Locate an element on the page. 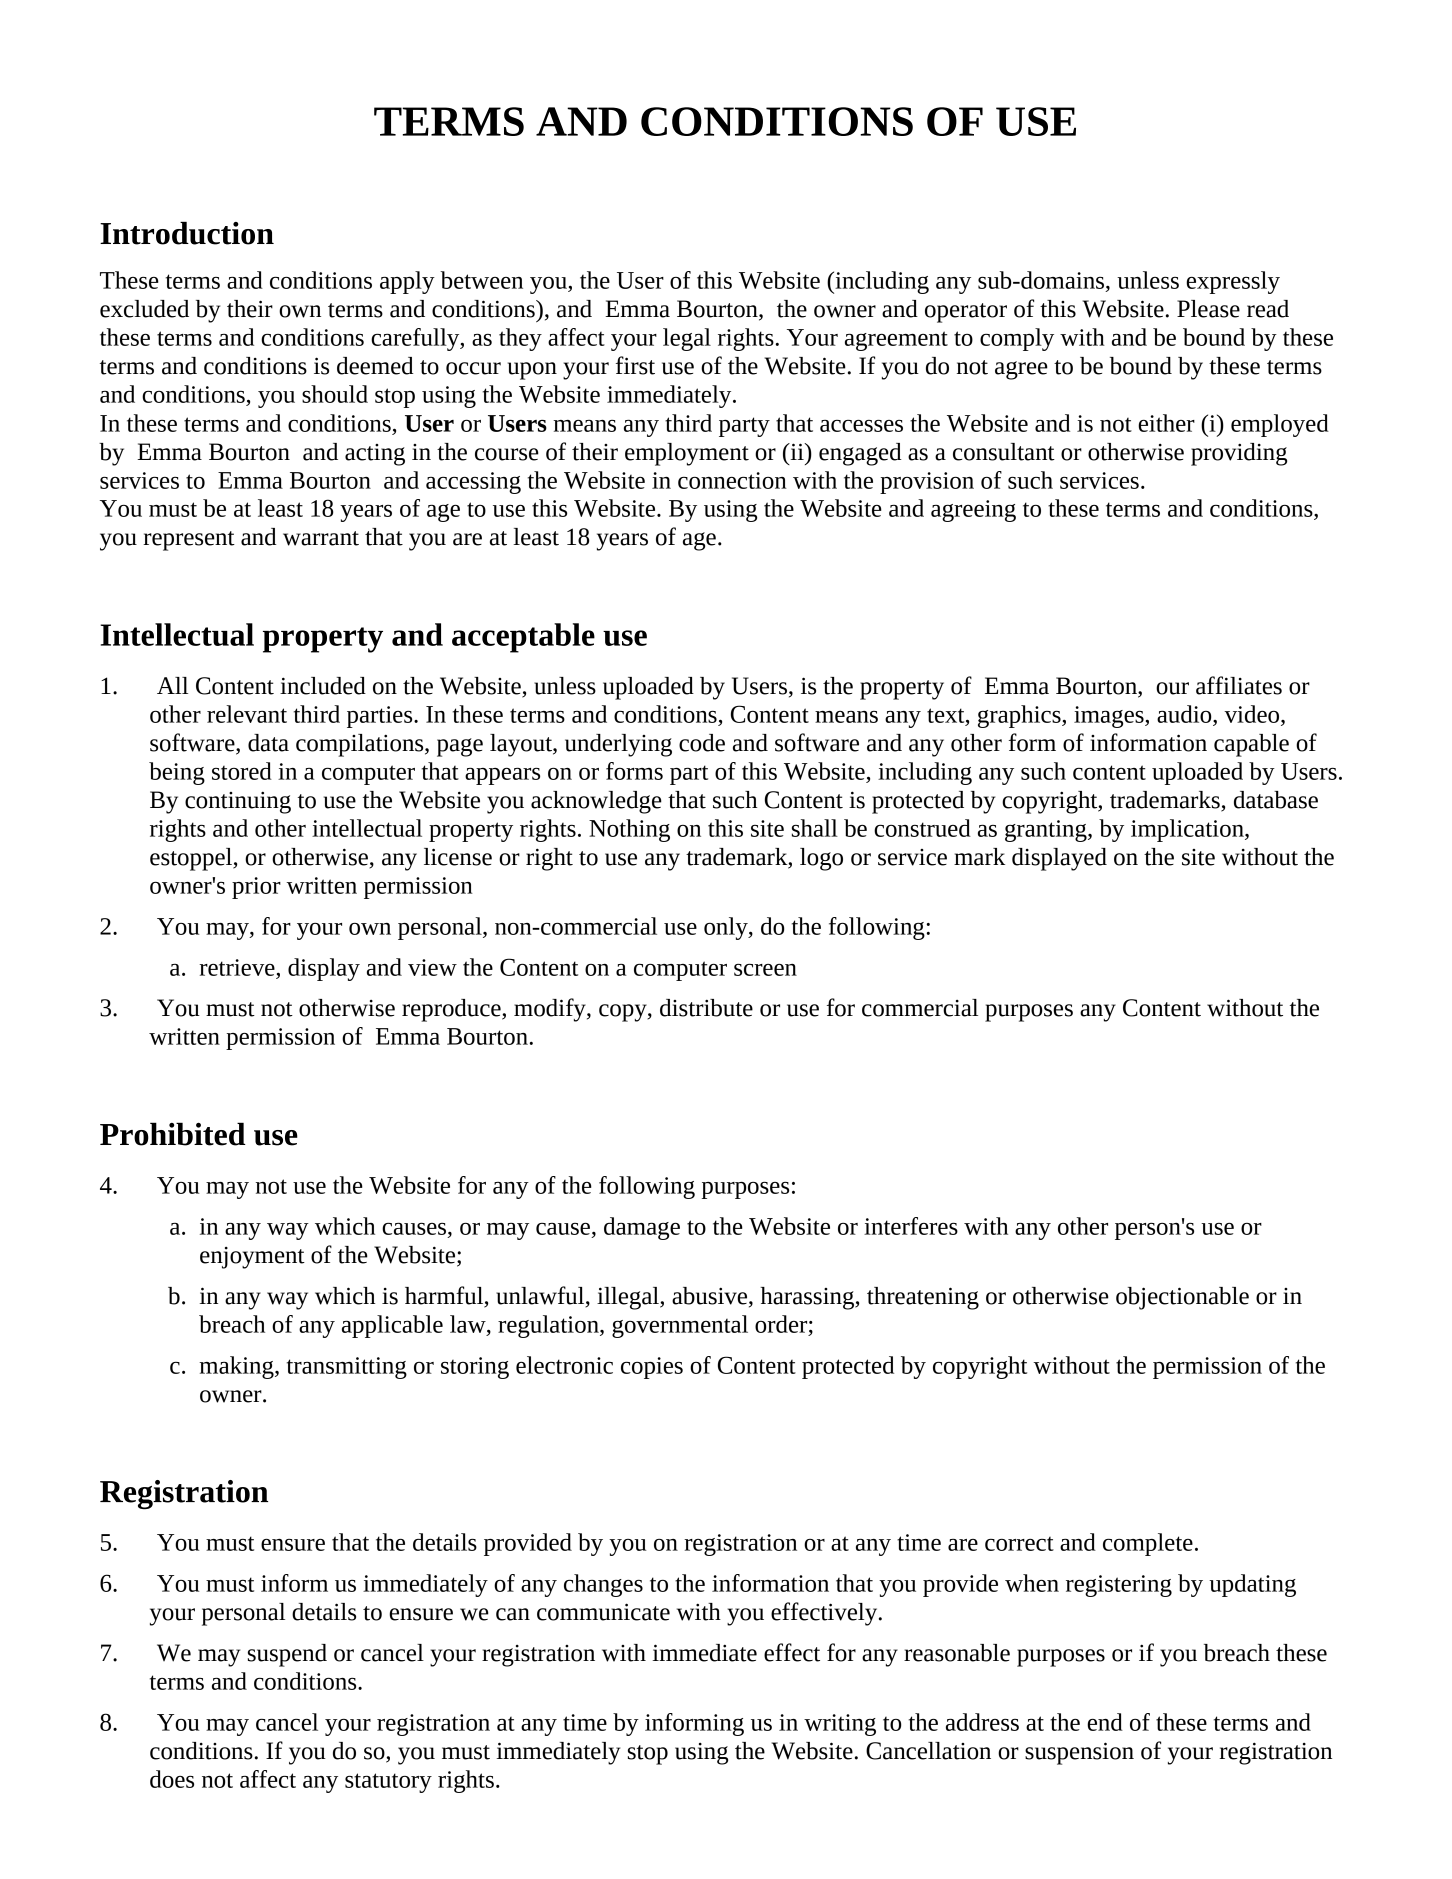  damage is located at coordinates (642, 1228).
